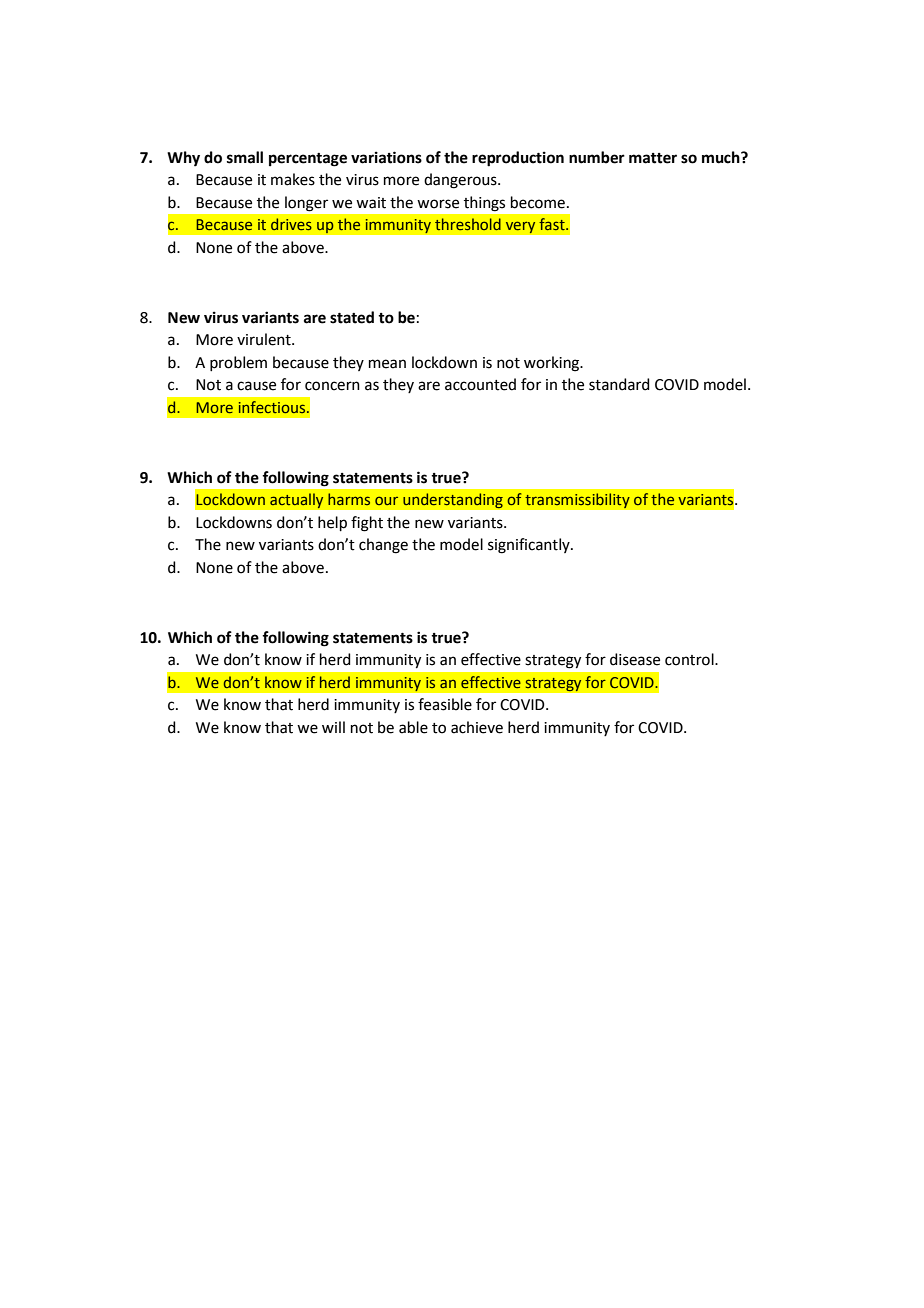 The width and height of the screenshot is (924, 1308). Describe the element at coordinates (480, 384) in the screenshot. I see `accounted` at that location.
